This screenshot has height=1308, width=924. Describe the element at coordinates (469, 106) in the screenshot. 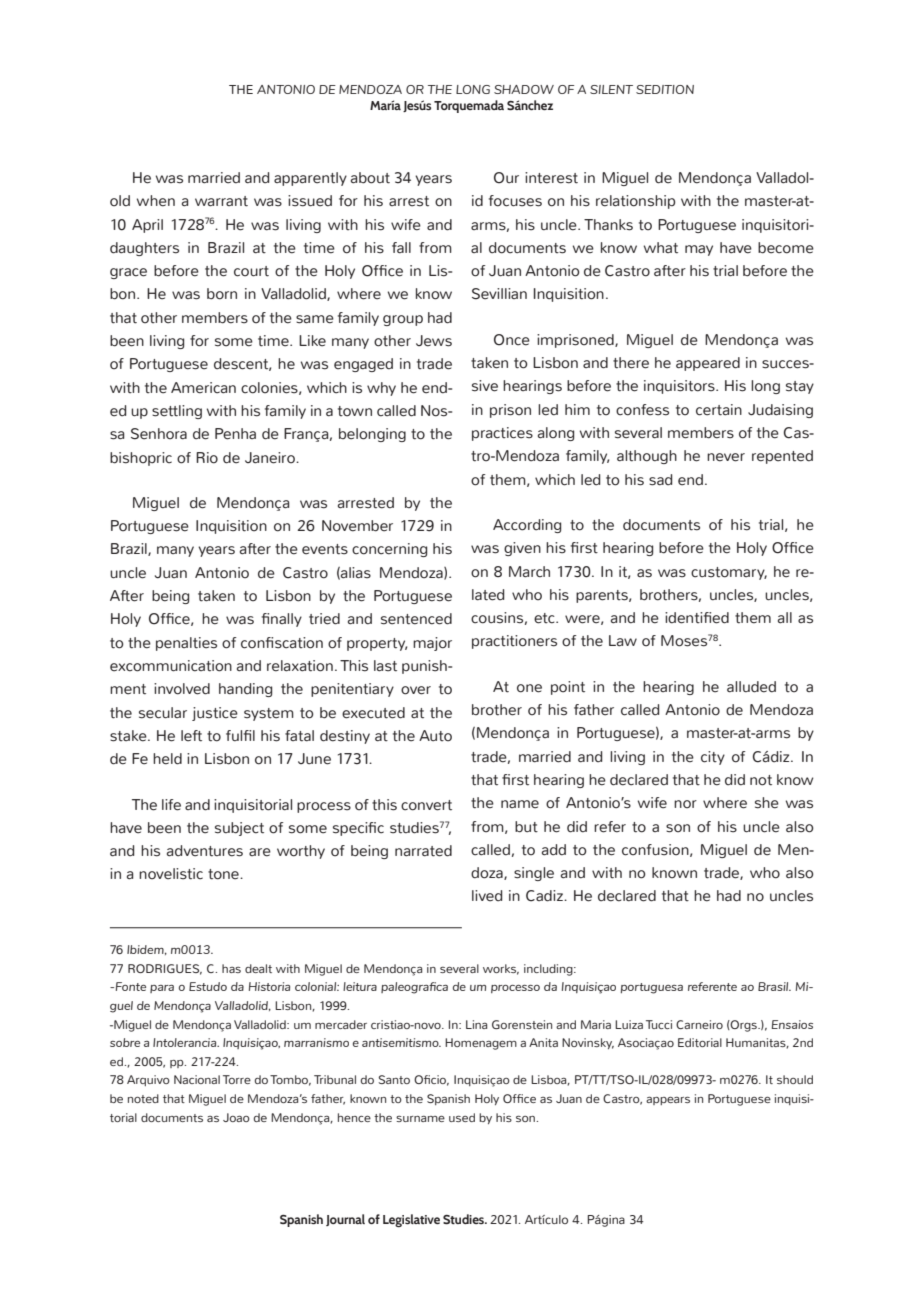

I see `Torquemada` at that location.
